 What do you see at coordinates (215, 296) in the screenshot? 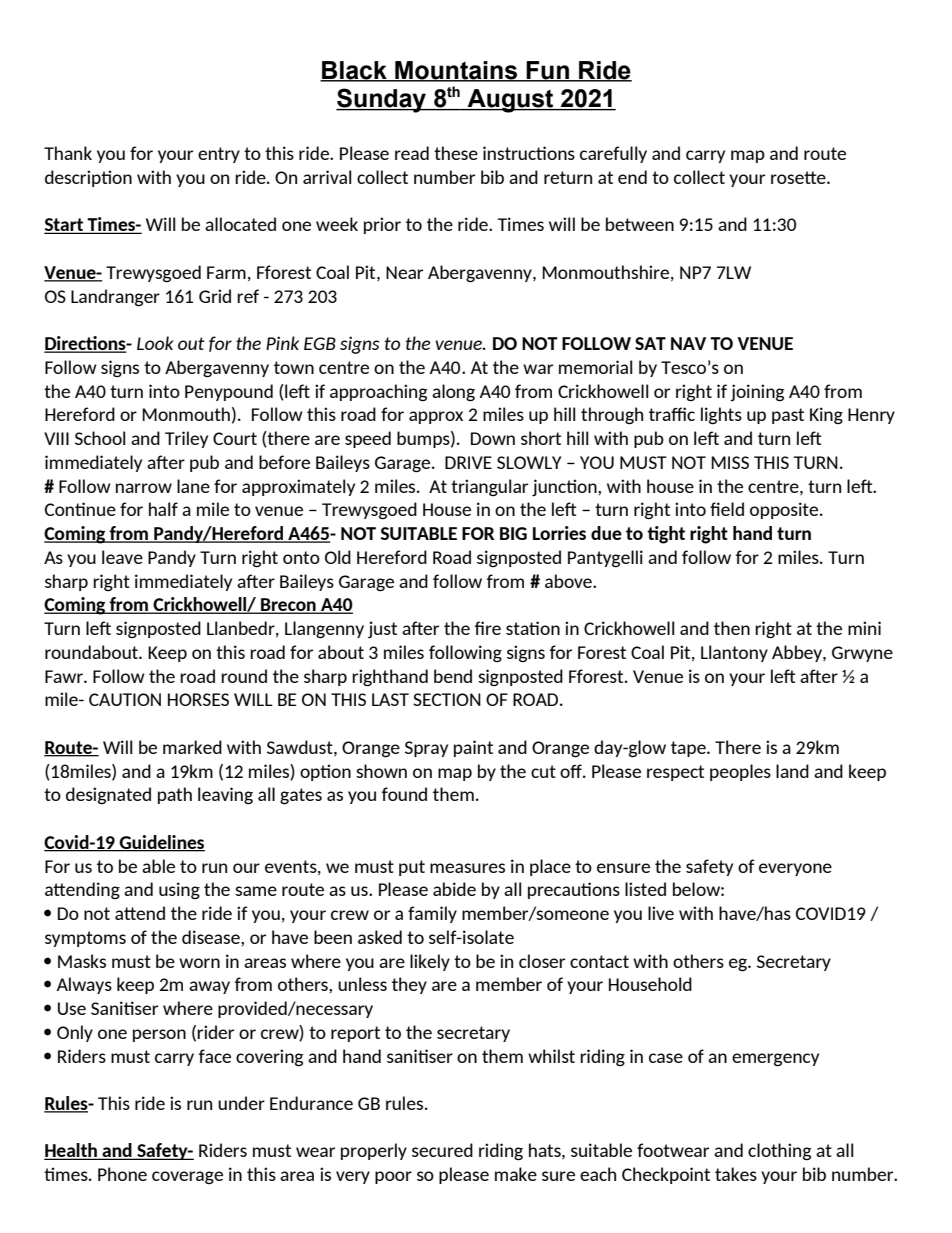
I see `Grid` at bounding box center [215, 296].
